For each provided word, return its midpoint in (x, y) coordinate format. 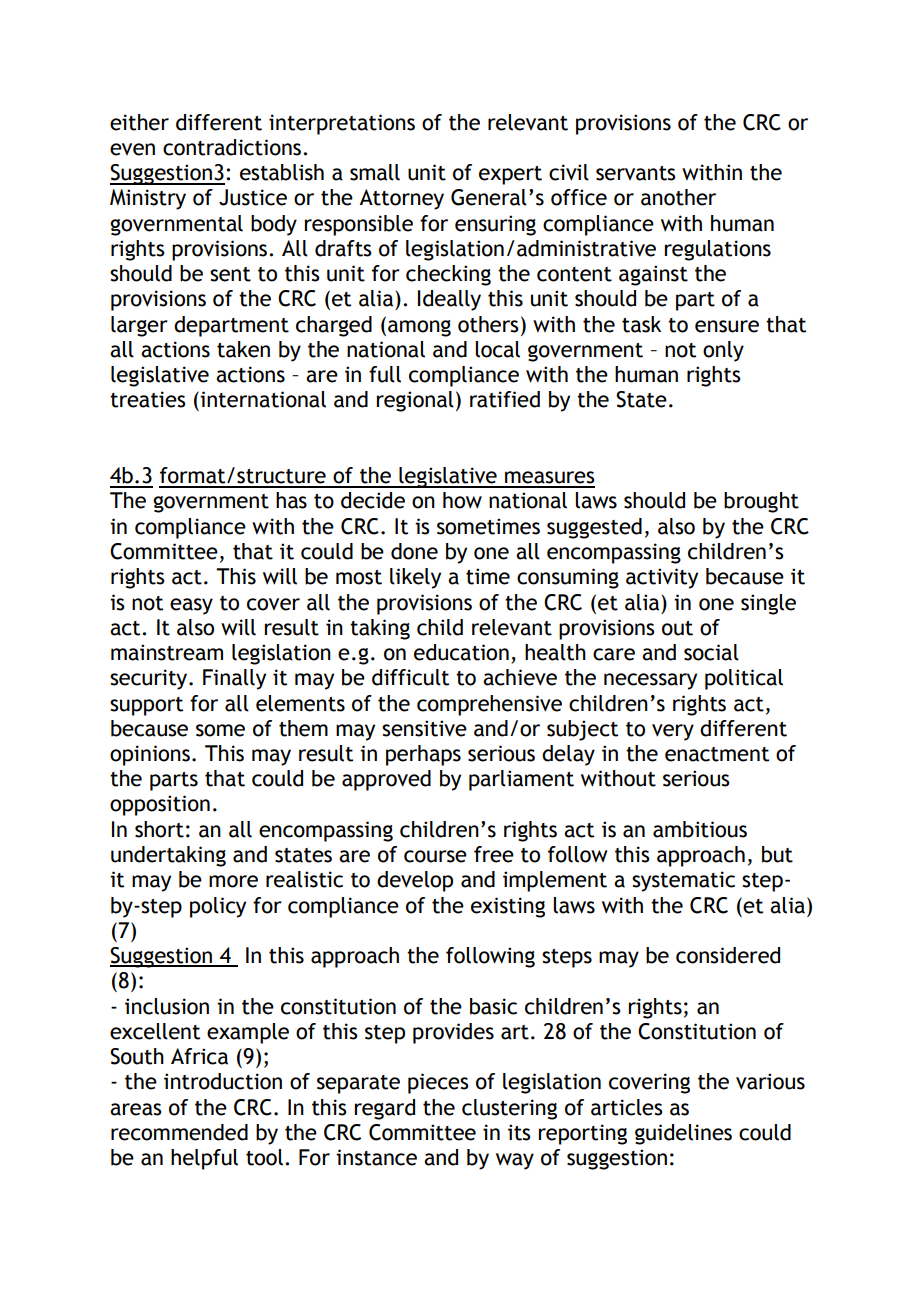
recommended (179, 1132)
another (678, 197)
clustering (509, 1109)
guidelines (683, 1134)
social (711, 652)
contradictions (233, 147)
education (461, 652)
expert (510, 175)
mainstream (167, 652)
